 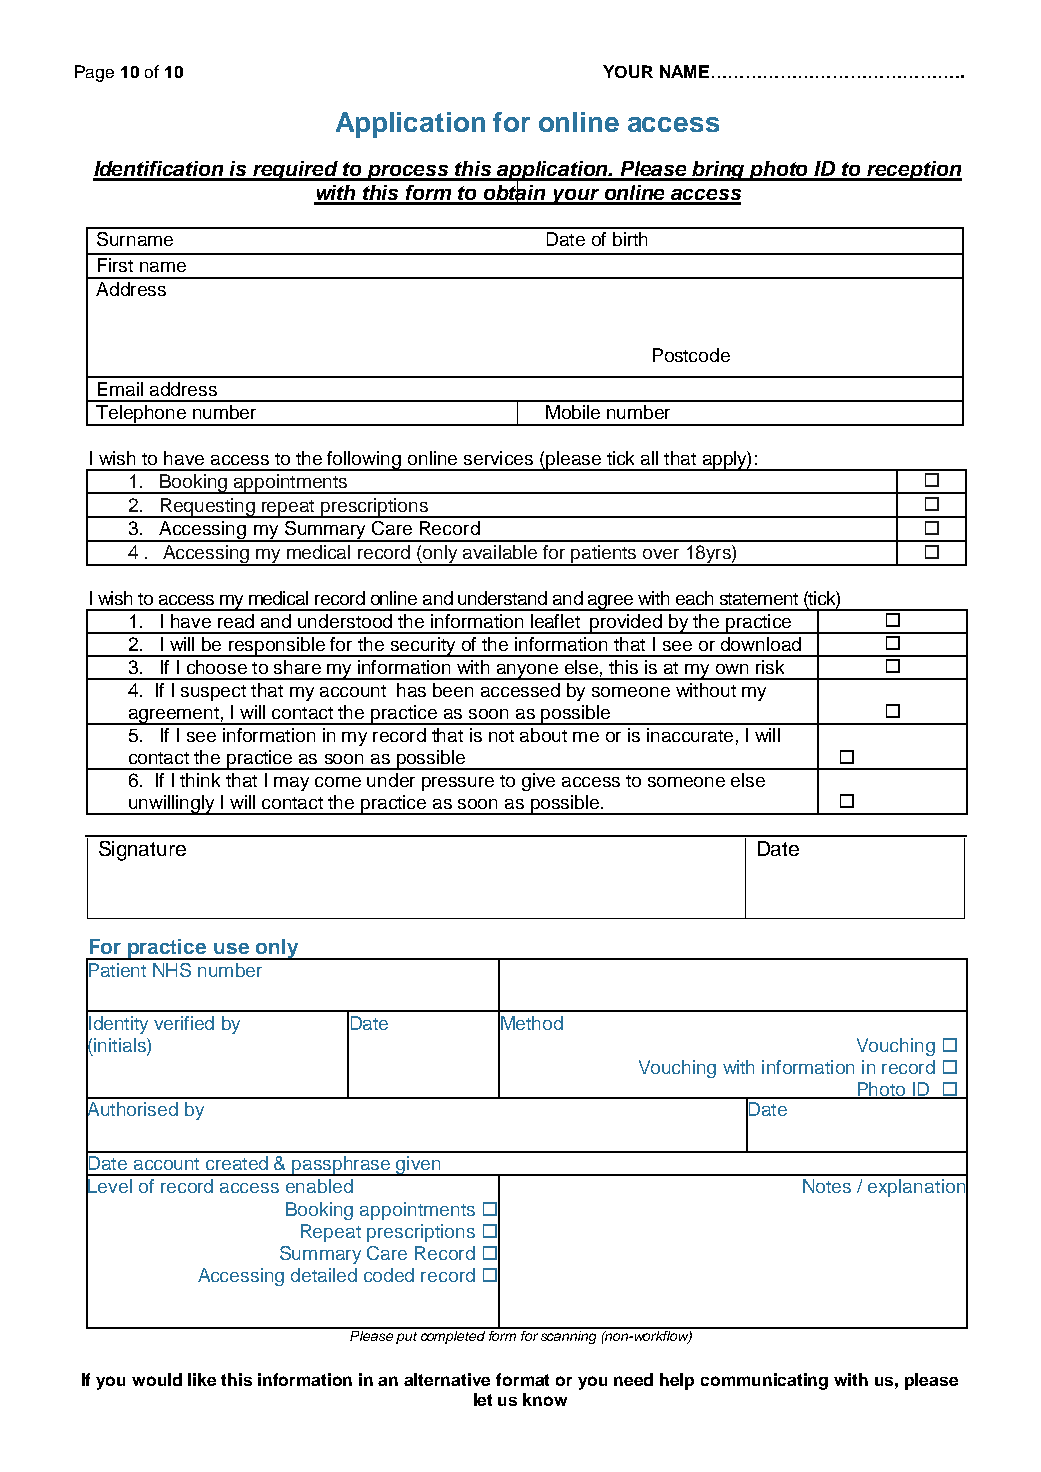 What do you see at coordinates (172, 970) in the image?
I see `NHS` at bounding box center [172, 970].
